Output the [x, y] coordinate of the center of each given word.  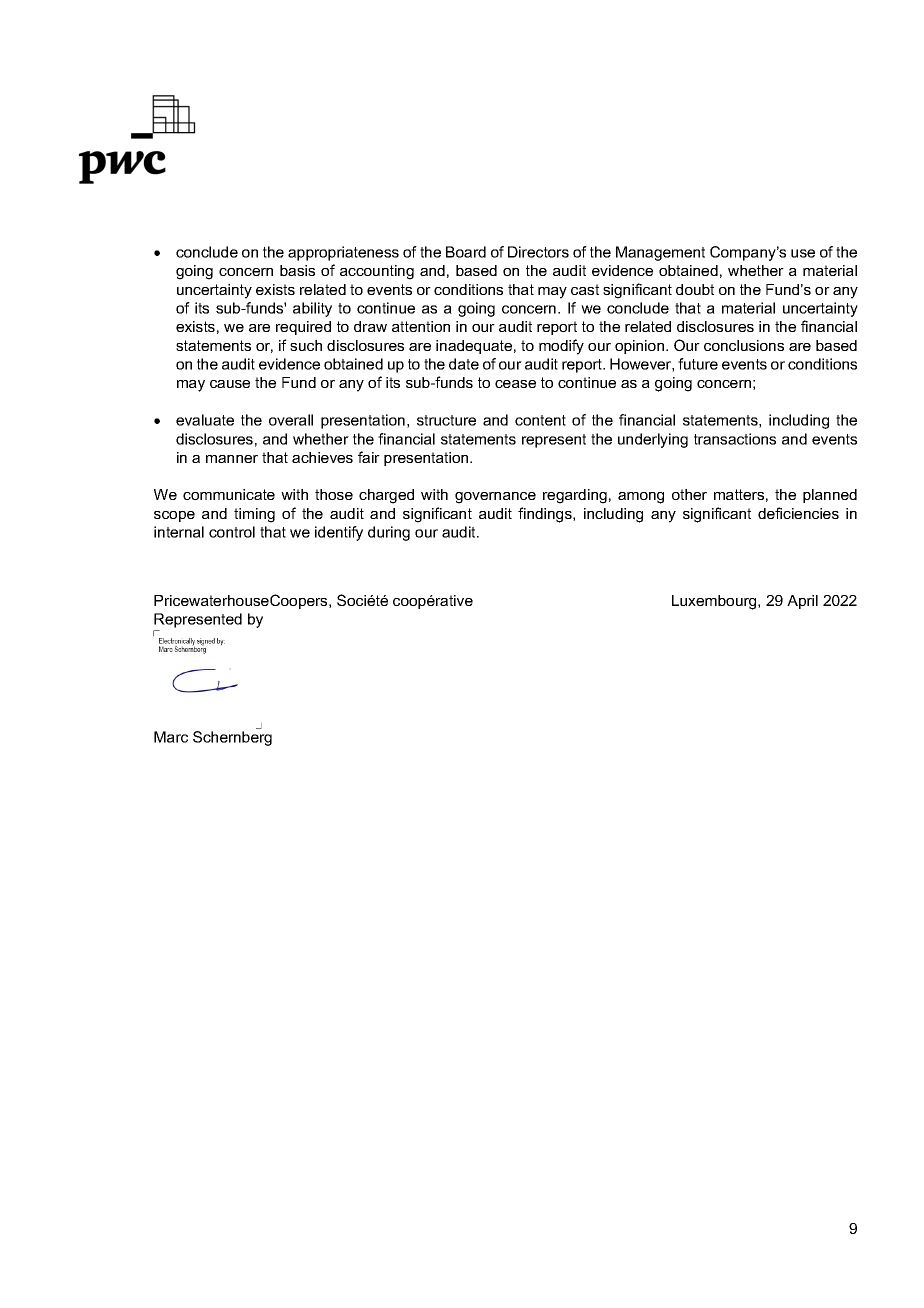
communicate [229, 494]
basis [297, 270]
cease [515, 384]
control [232, 532]
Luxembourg [715, 602]
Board [466, 252]
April [802, 602]
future [698, 364]
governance [495, 498]
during [389, 533]
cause [230, 384]
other [689, 494]
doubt [695, 289]
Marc [171, 737]
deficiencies [798, 513]
